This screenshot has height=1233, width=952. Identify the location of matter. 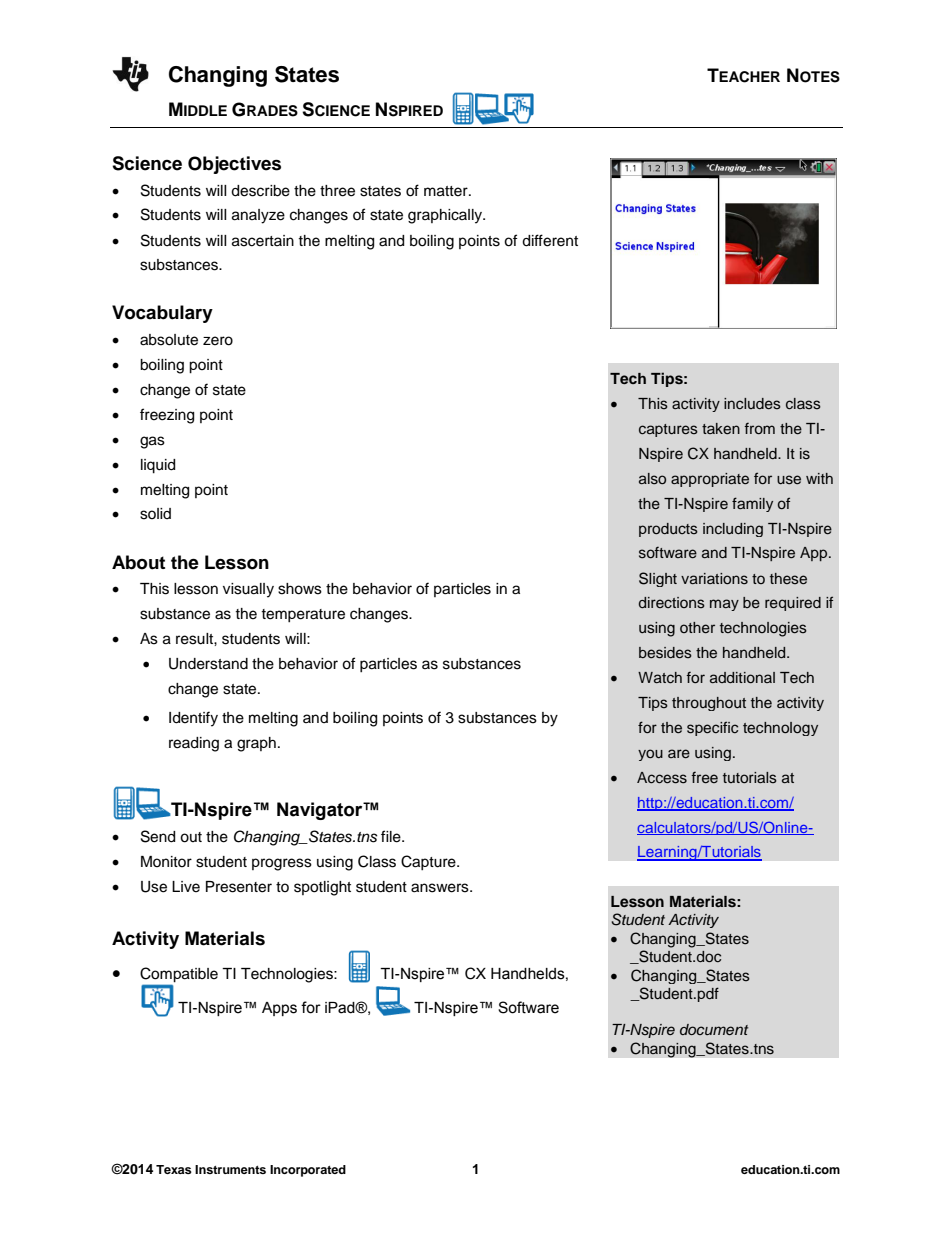
(447, 191).
